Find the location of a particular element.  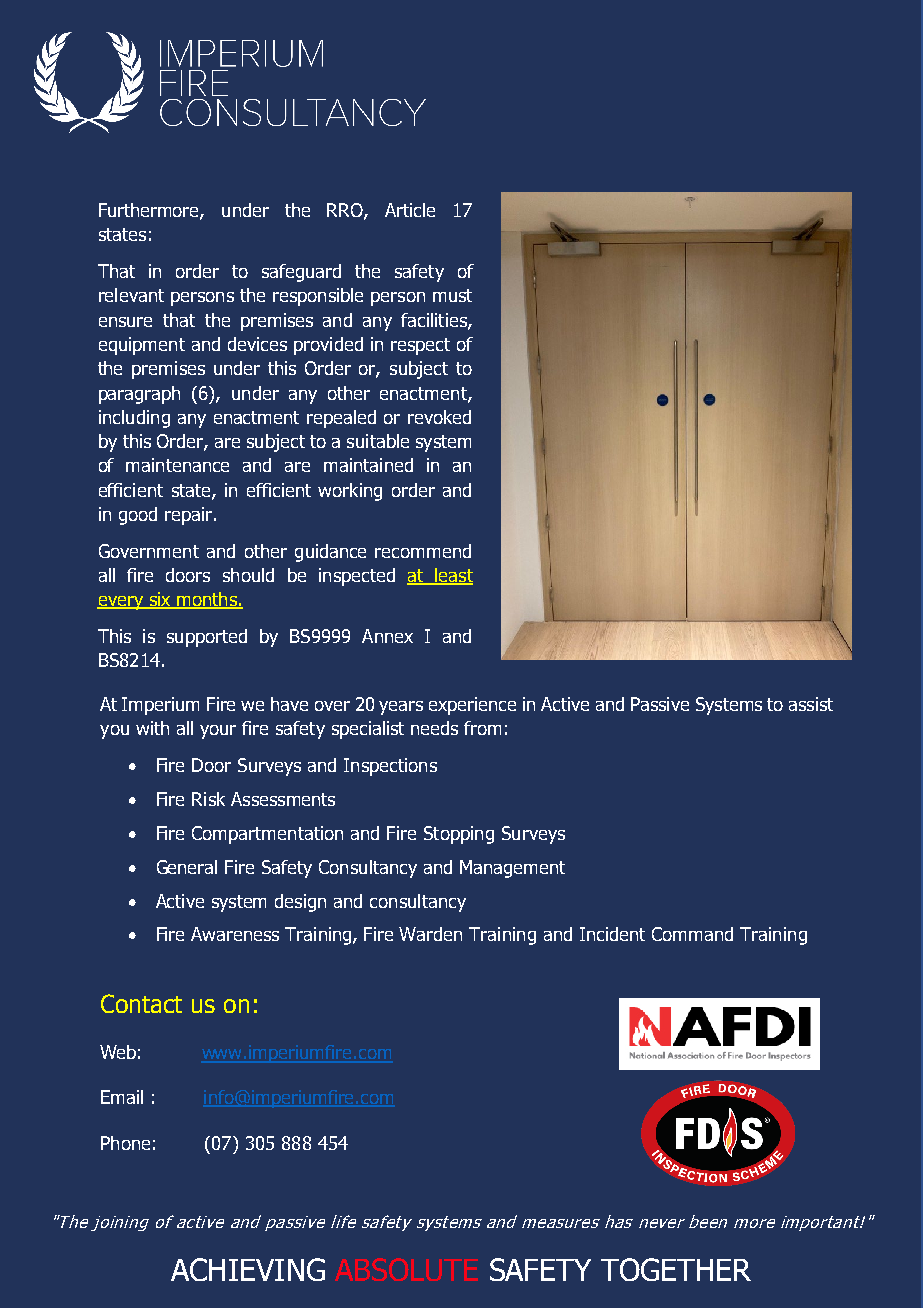

Incident is located at coordinates (612, 934).
